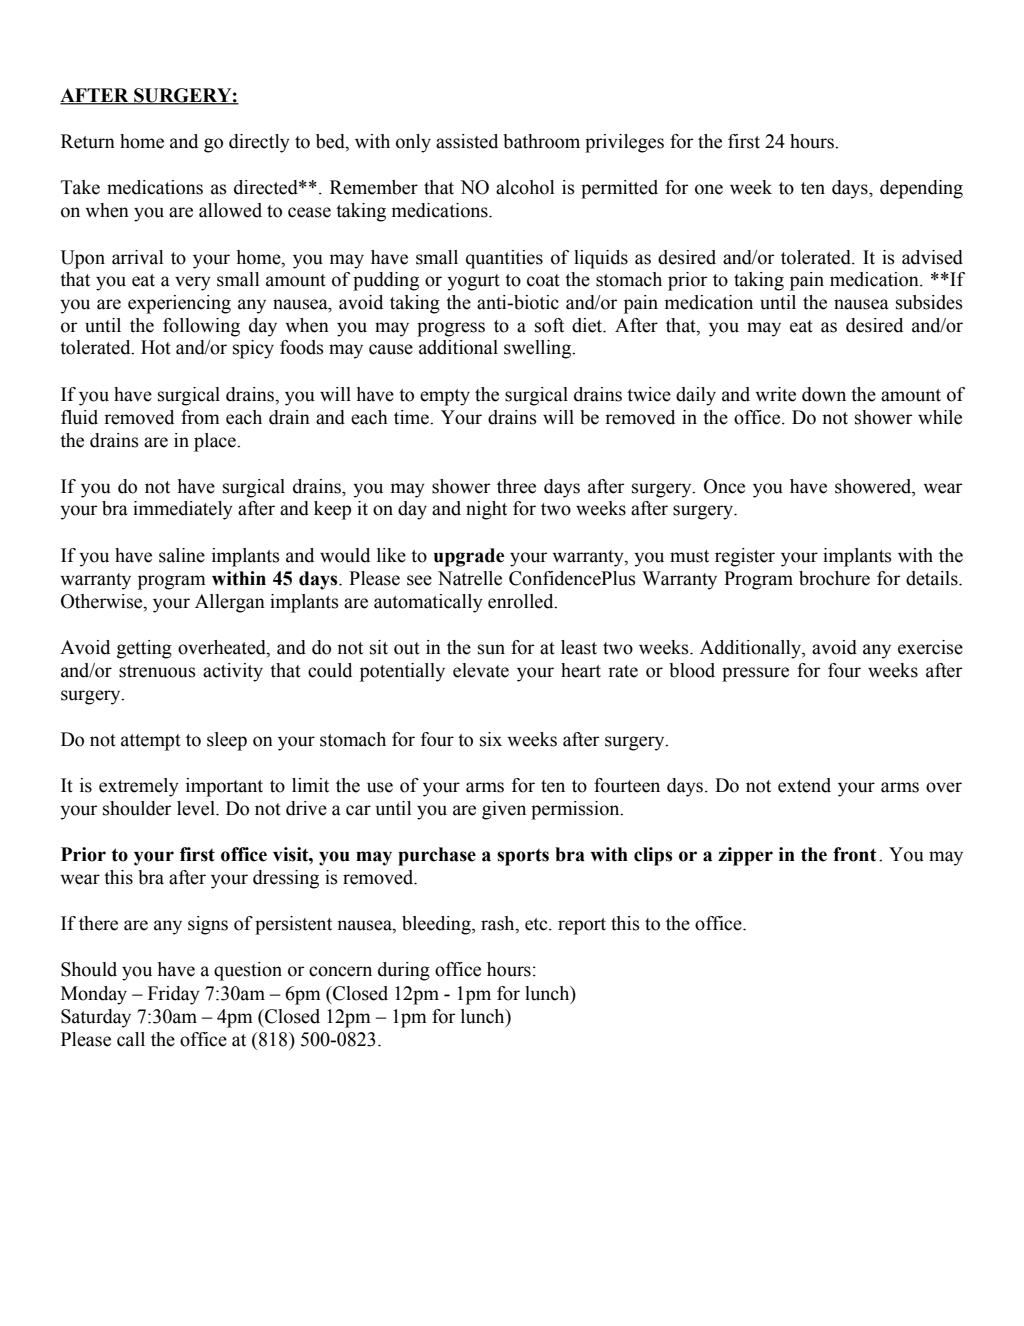  I want to click on given, so click(504, 810).
